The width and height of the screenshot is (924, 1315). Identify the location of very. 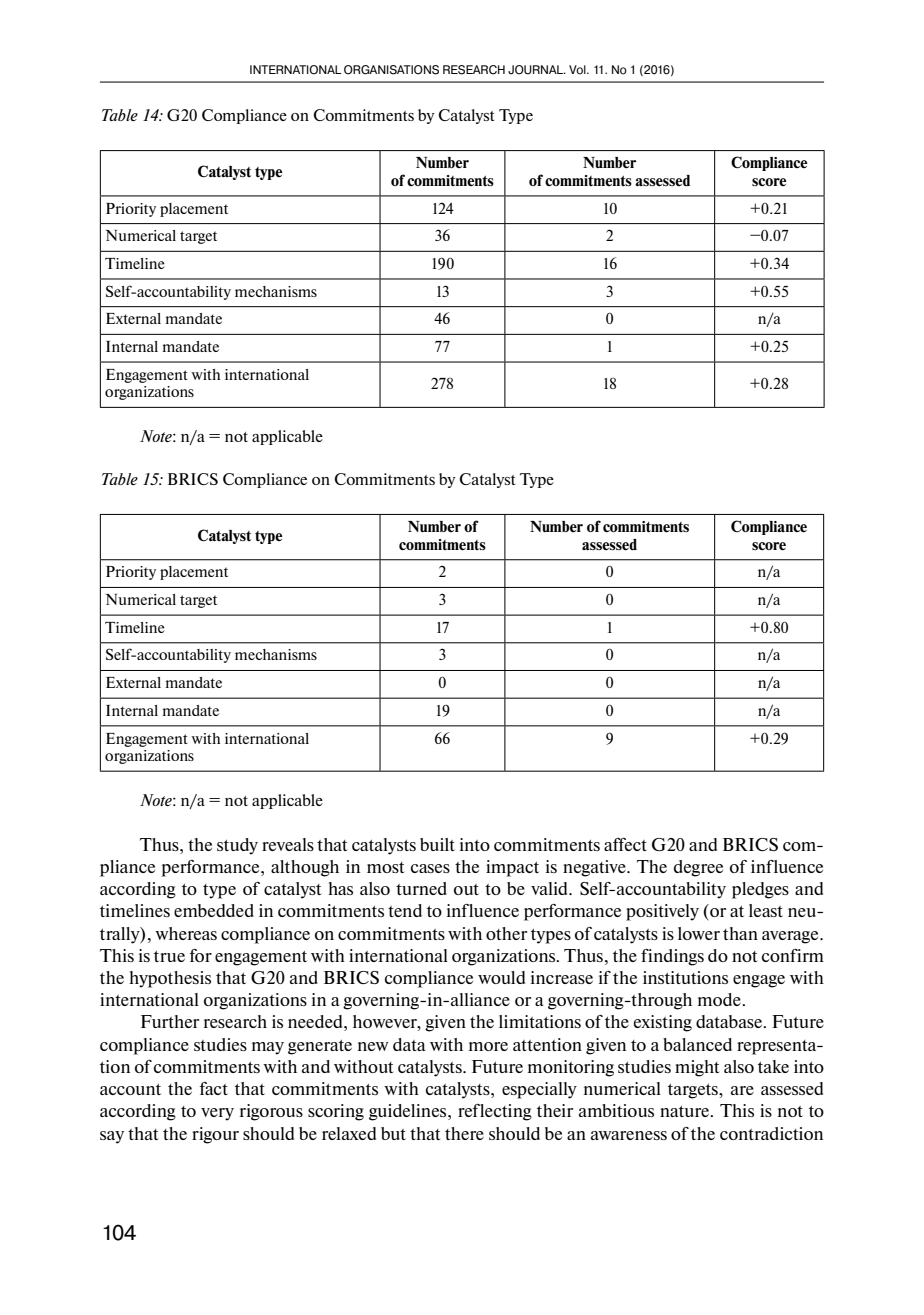
(217, 1114).
